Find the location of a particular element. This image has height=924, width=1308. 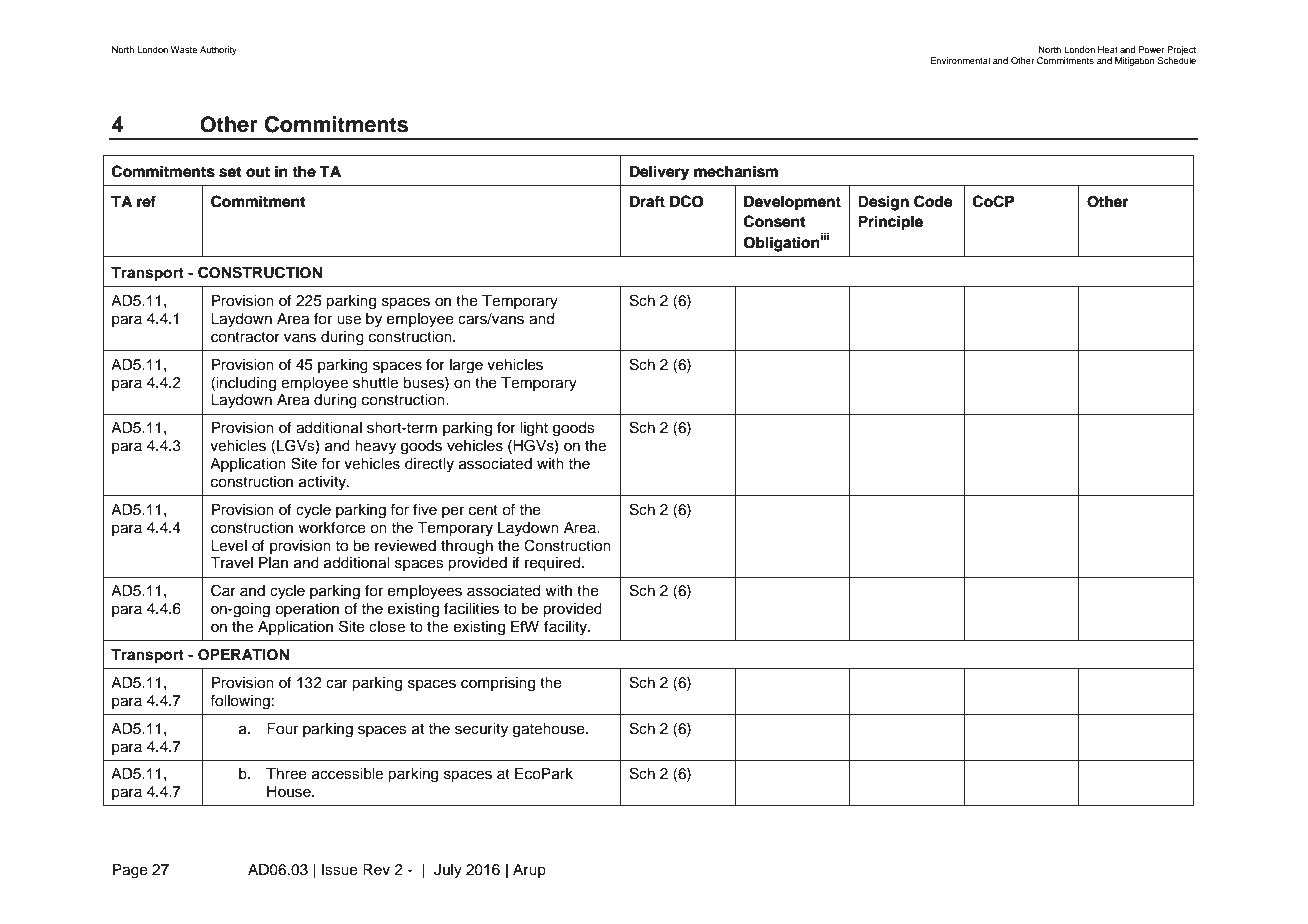

Delivery is located at coordinates (659, 173).
